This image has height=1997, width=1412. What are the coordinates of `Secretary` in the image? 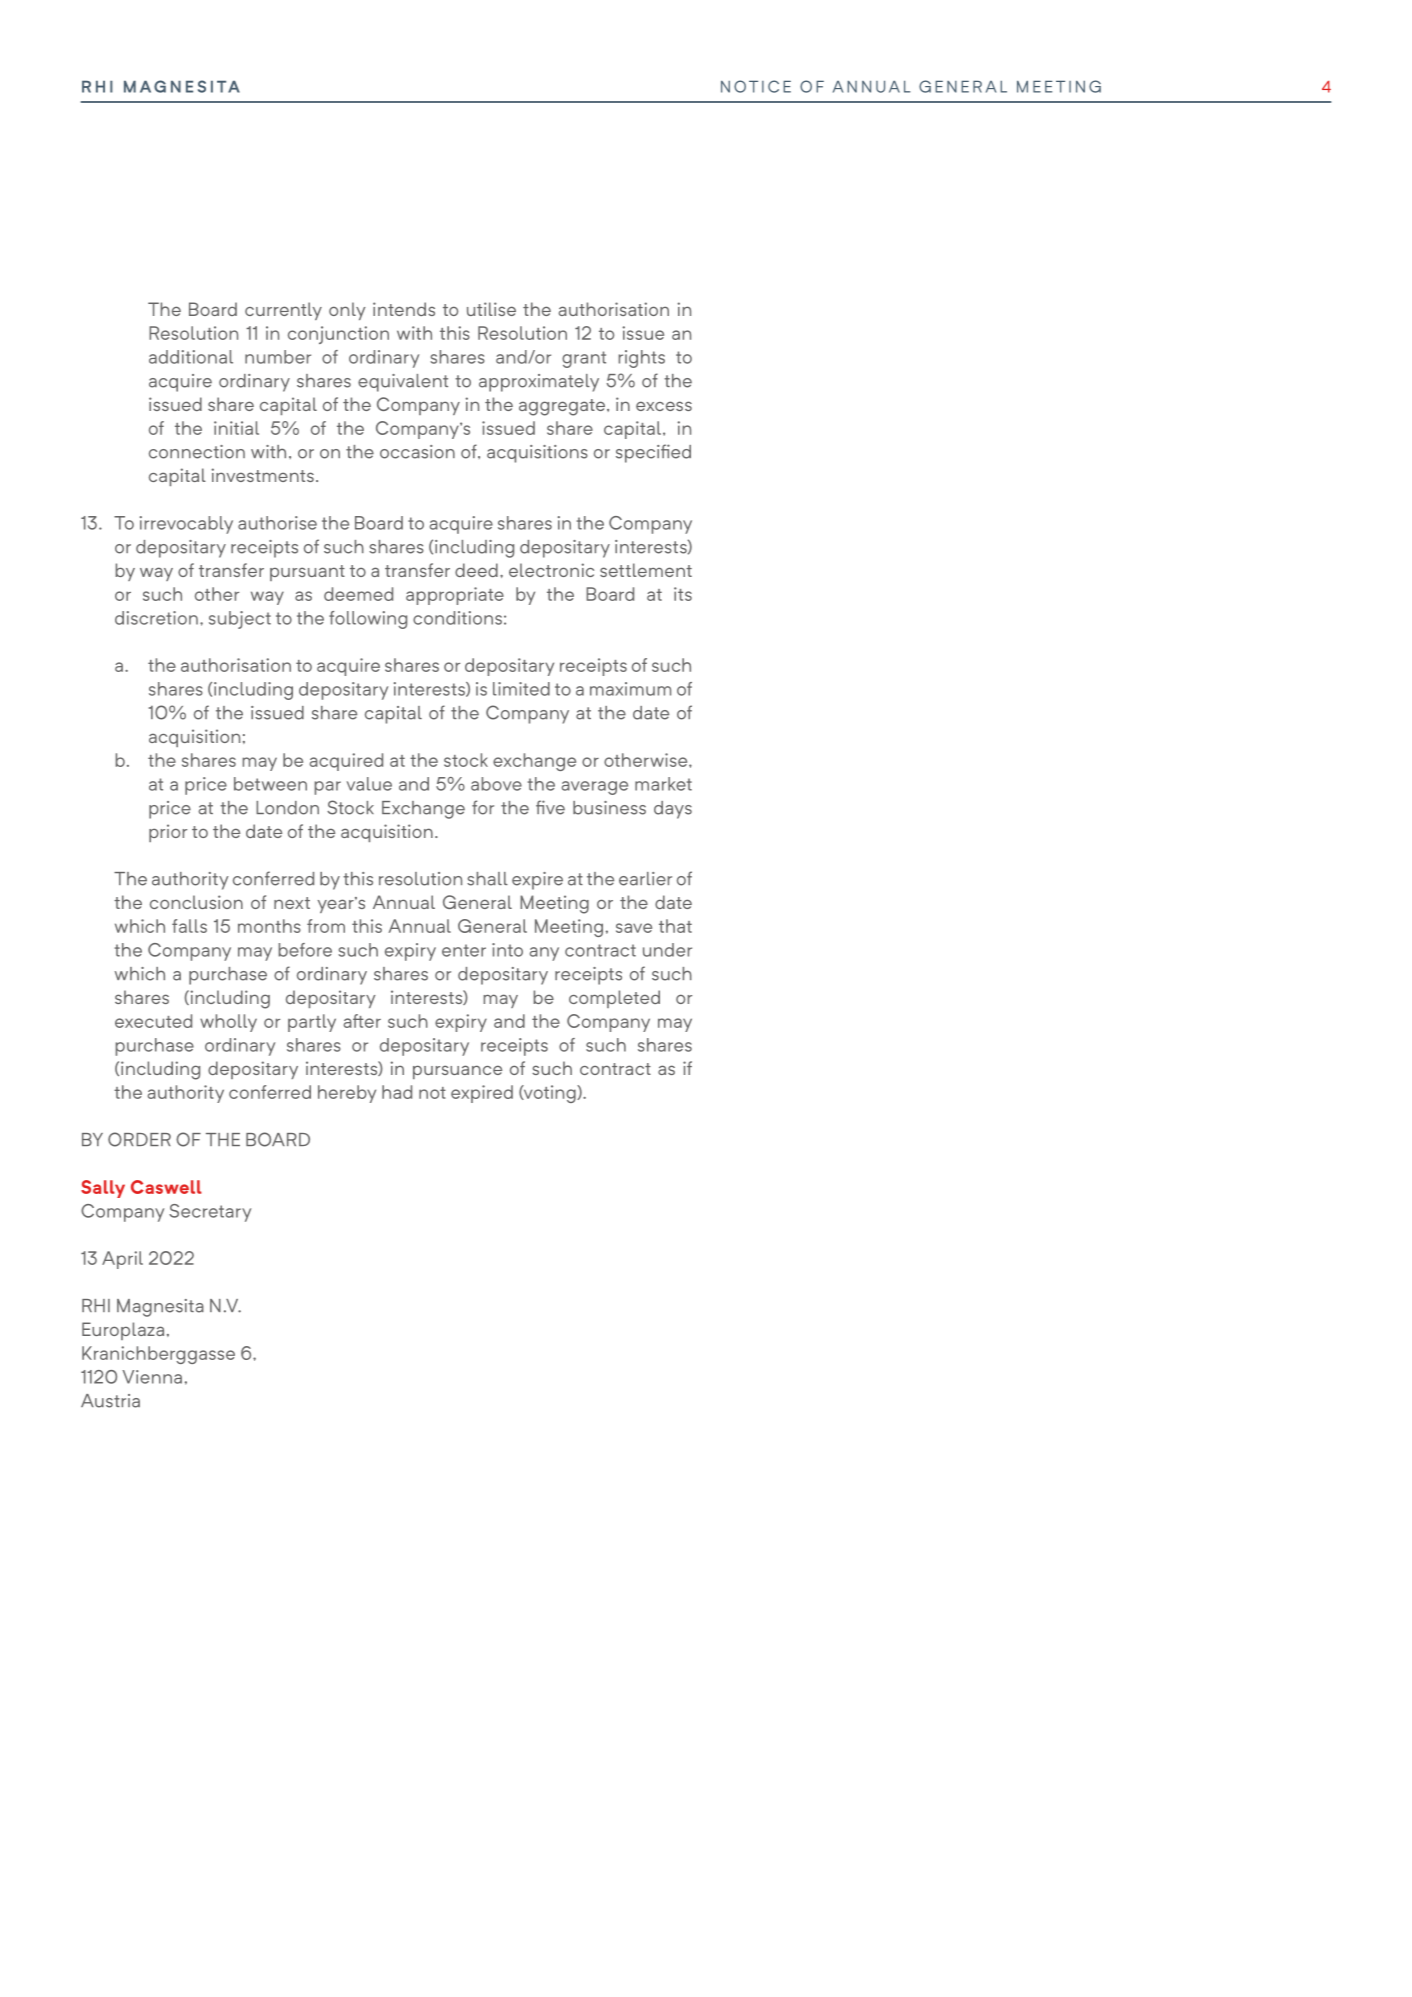 It's located at (210, 1213).
